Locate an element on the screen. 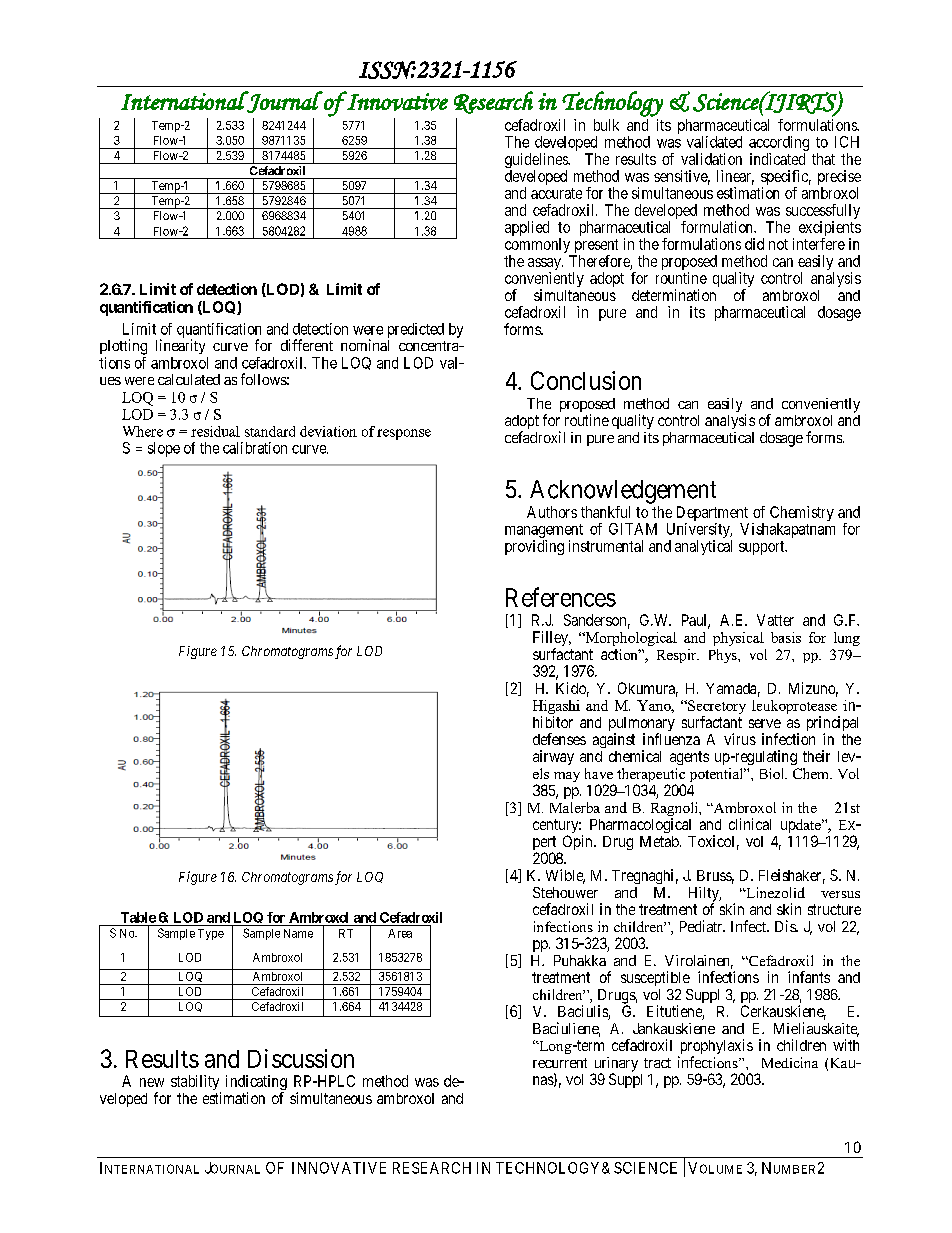 The width and height of the screenshot is (952, 1233). virus is located at coordinates (740, 739).
